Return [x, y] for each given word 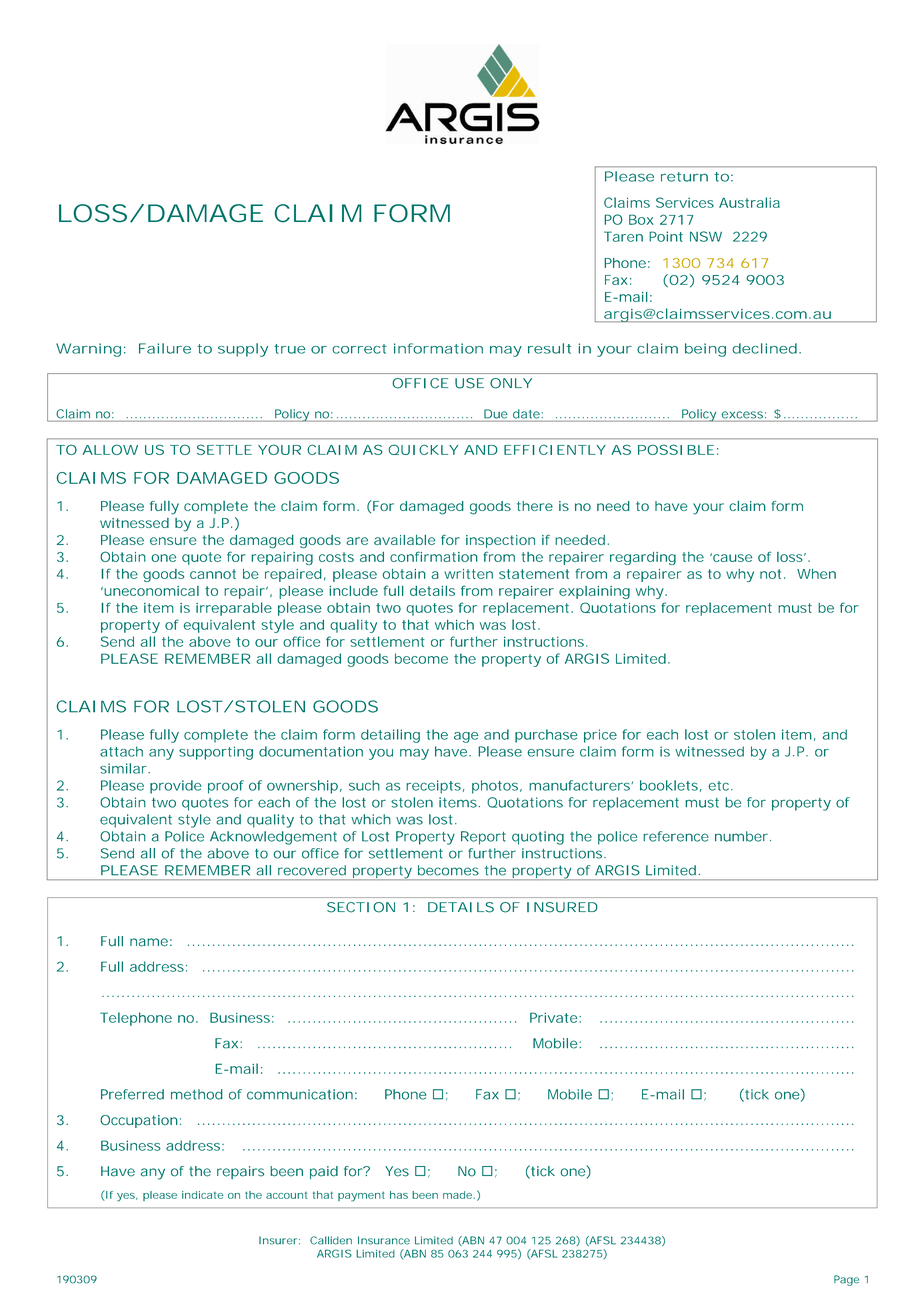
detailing [390, 736]
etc [720, 786]
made [457, 1195]
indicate [202, 1195]
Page [846, 1280]
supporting [216, 753]
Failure [165, 348]
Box [641, 219]
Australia [749, 202]
